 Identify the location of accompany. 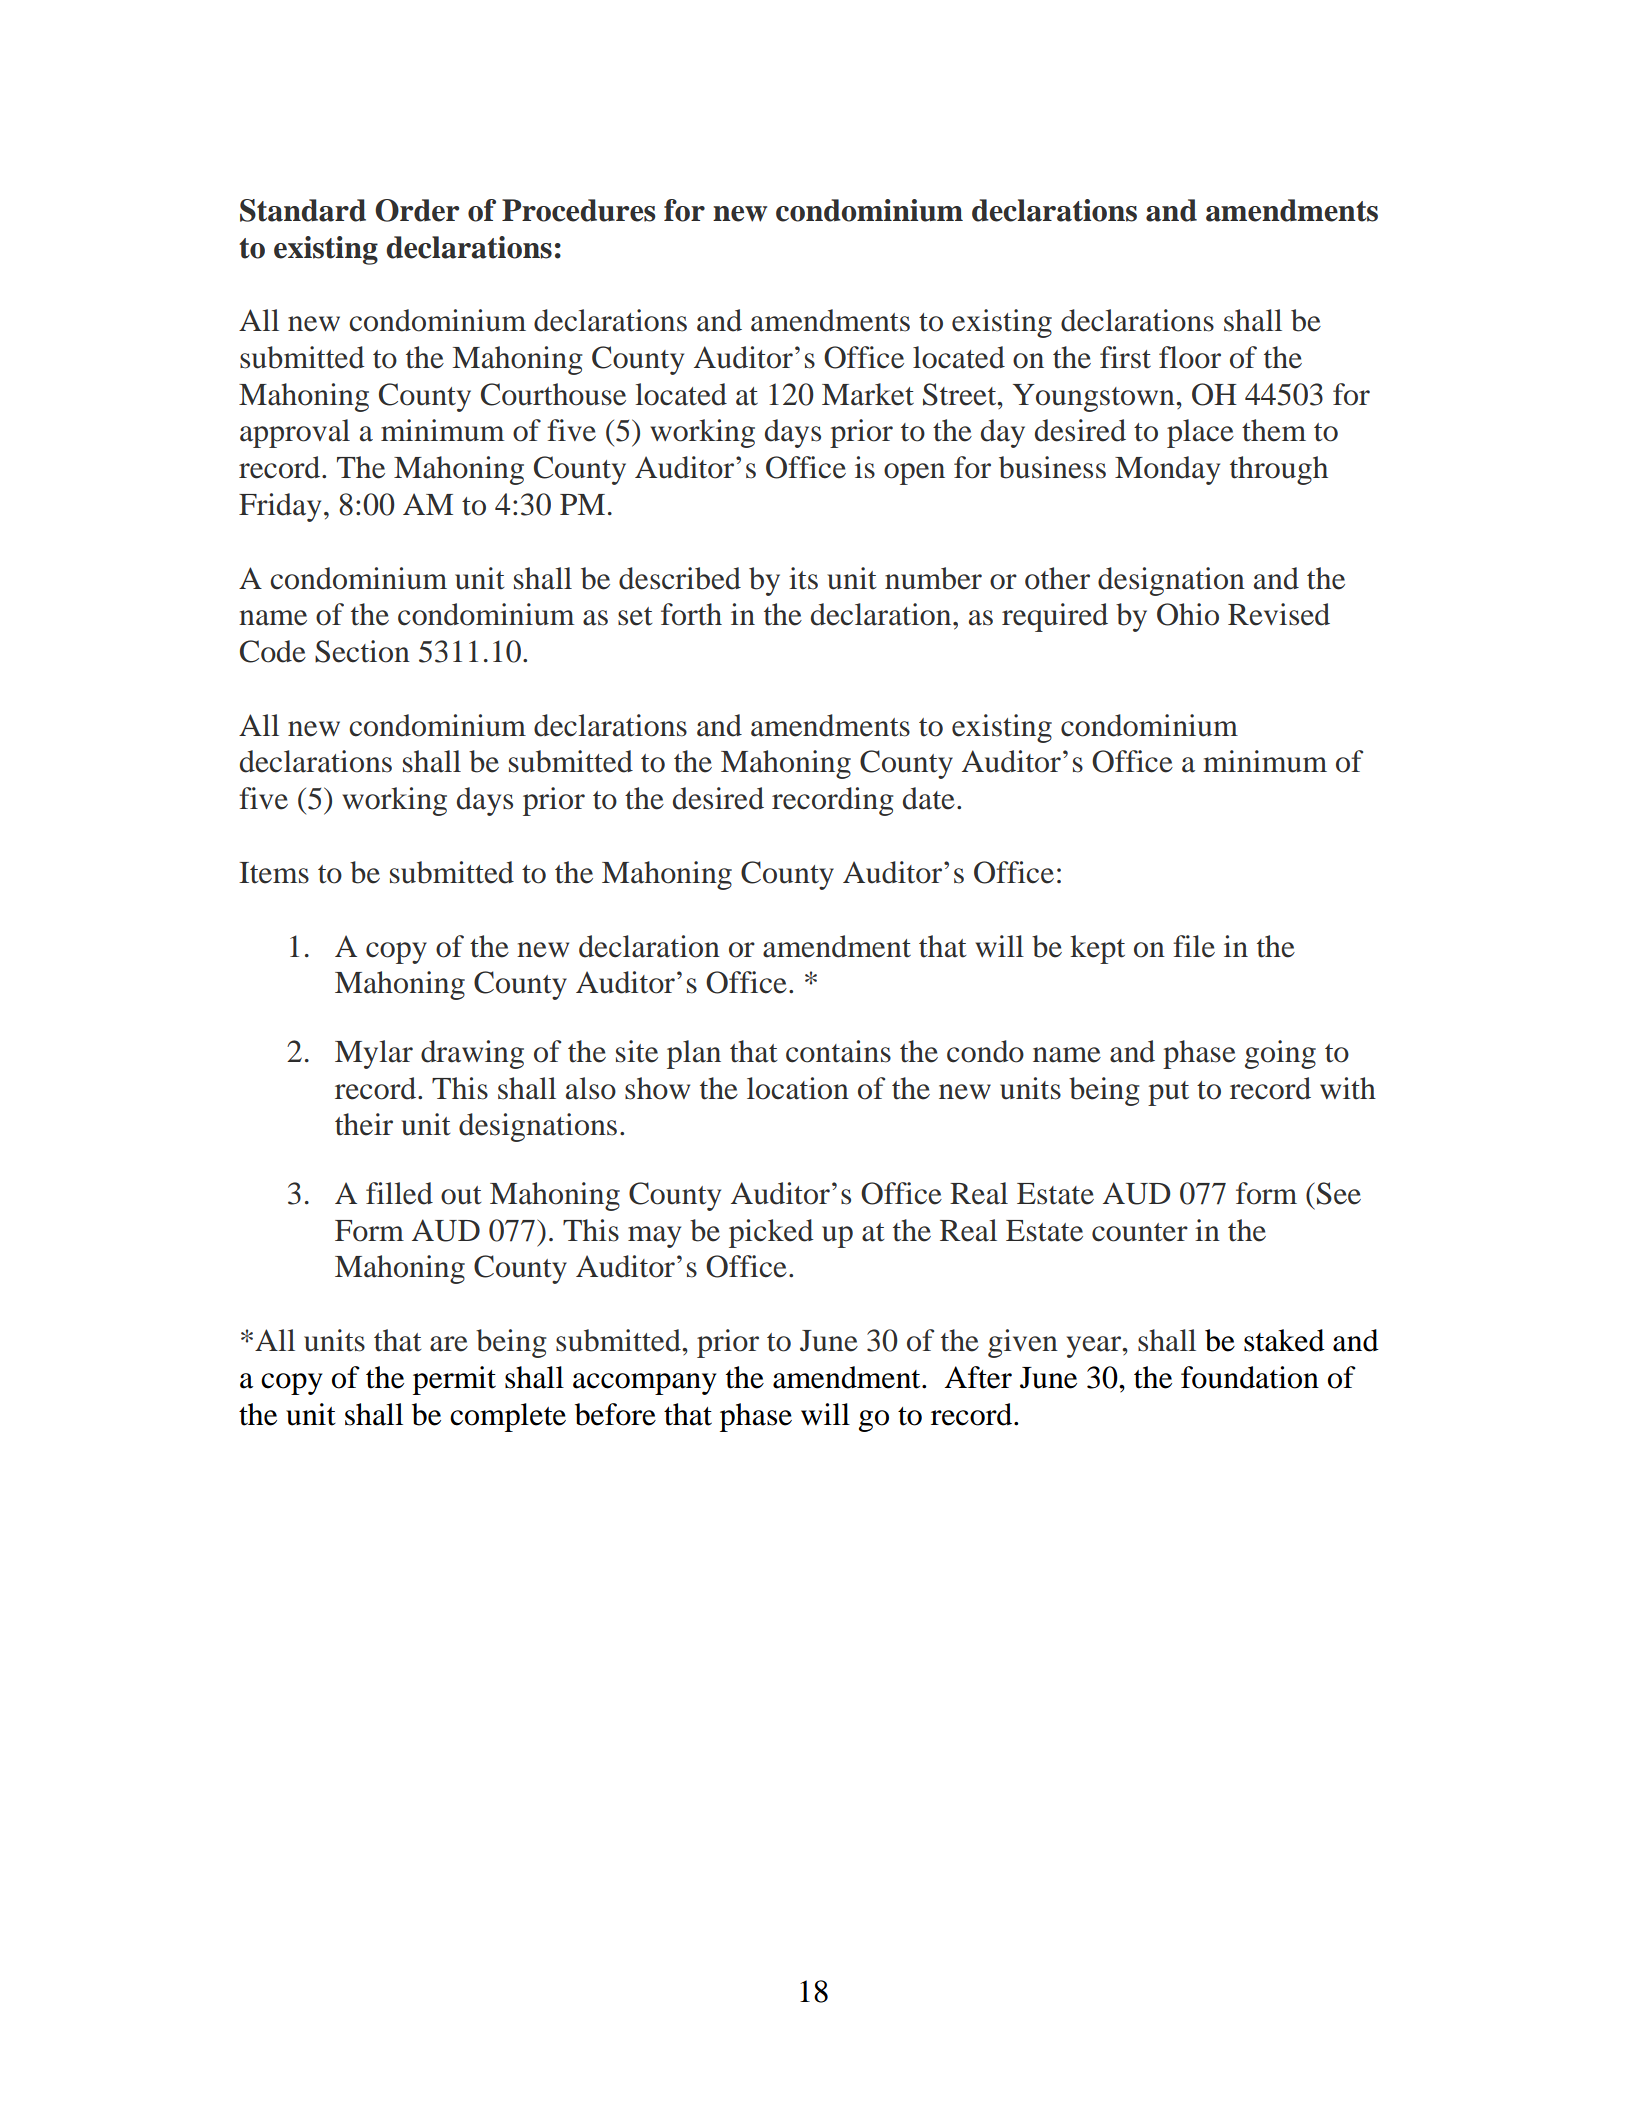
(644, 1384).
